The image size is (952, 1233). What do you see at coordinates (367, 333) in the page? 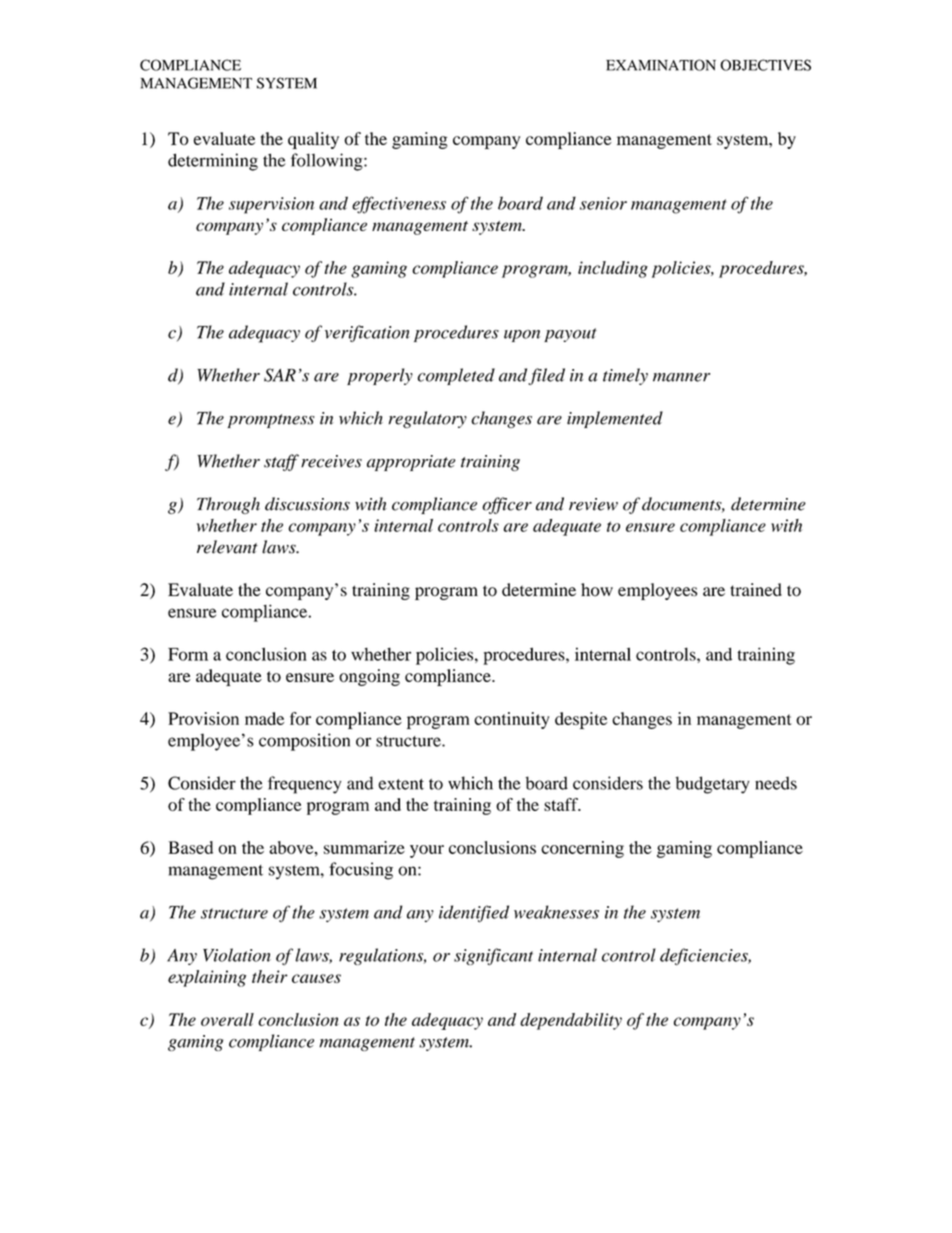
I see `verification` at bounding box center [367, 333].
